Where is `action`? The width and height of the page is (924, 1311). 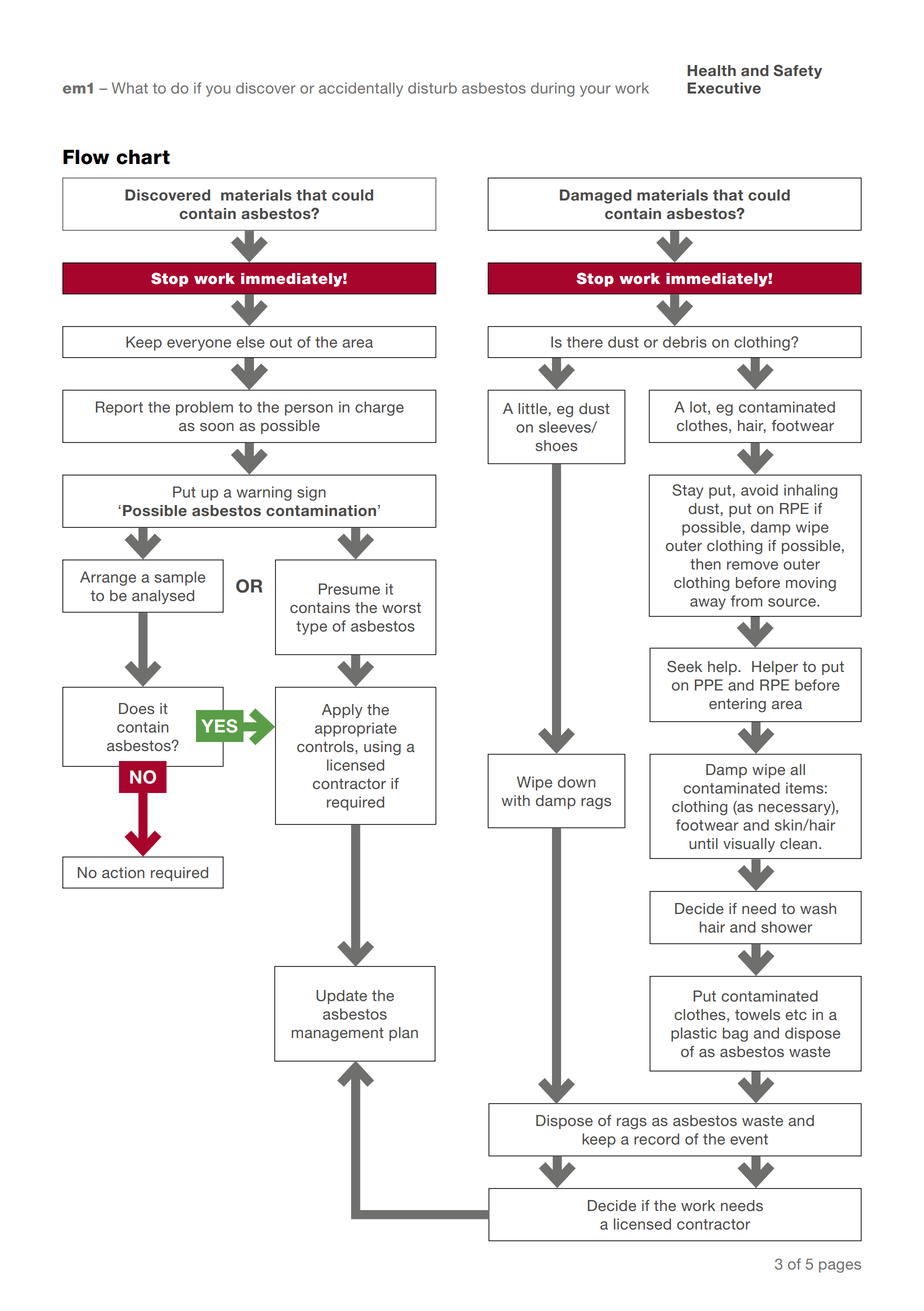 action is located at coordinates (123, 872).
